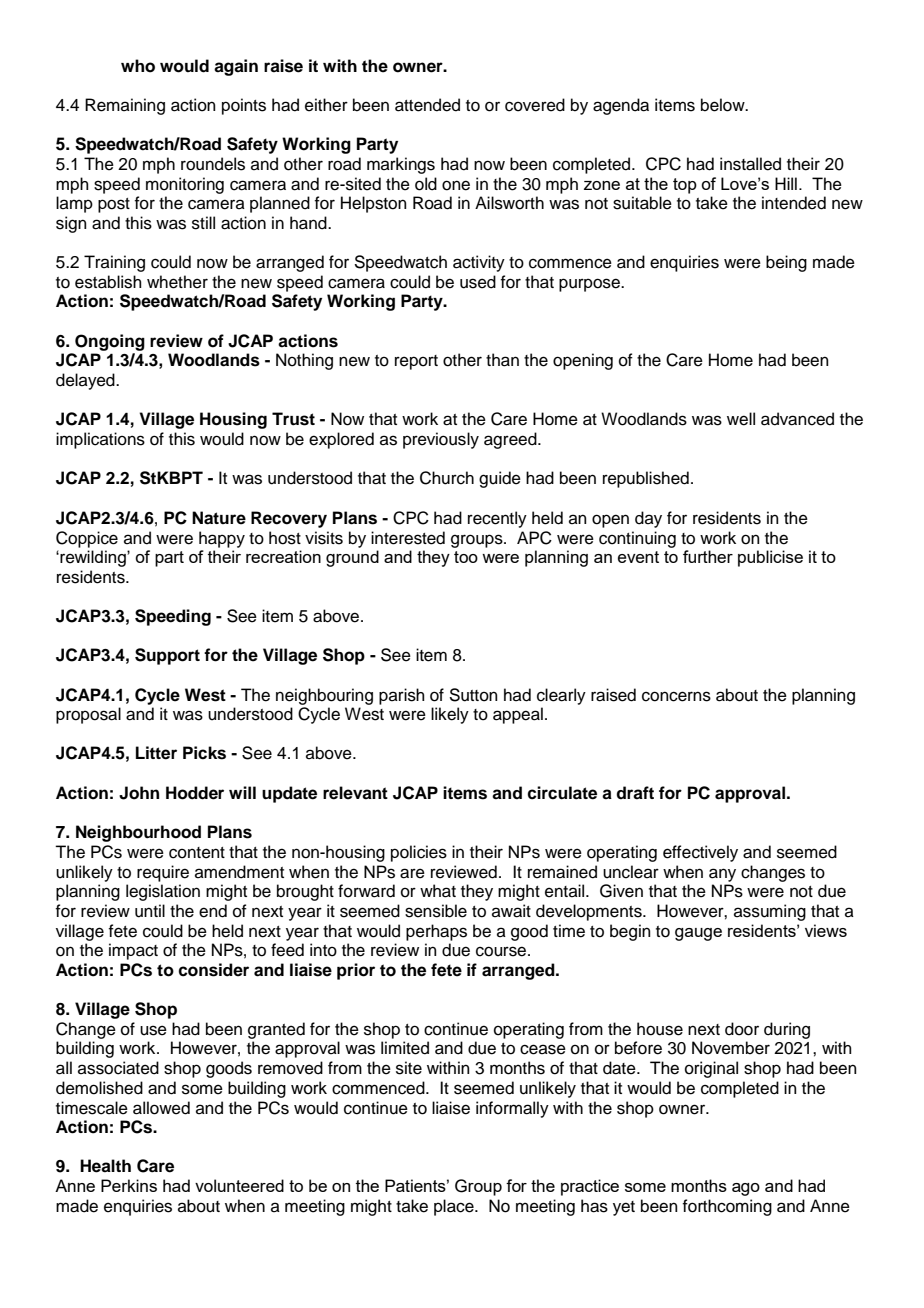 The image size is (924, 1308). I want to click on attended, so click(427, 105).
